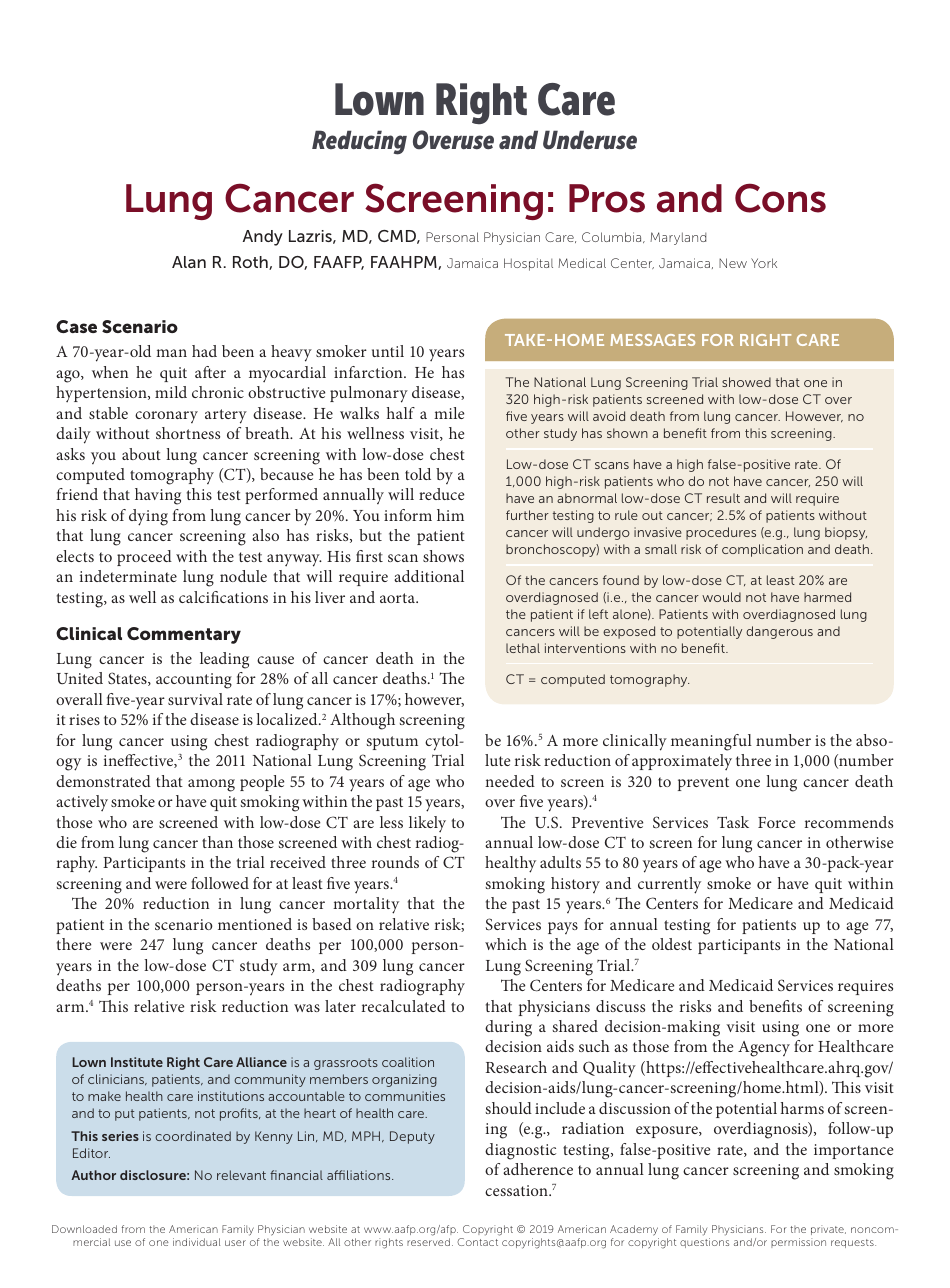 This screenshot has width=950, height=1288. What do you see at coordinates (189, 262) in the screenshot?
I see `Alan` at bounding box center [189, 262].
